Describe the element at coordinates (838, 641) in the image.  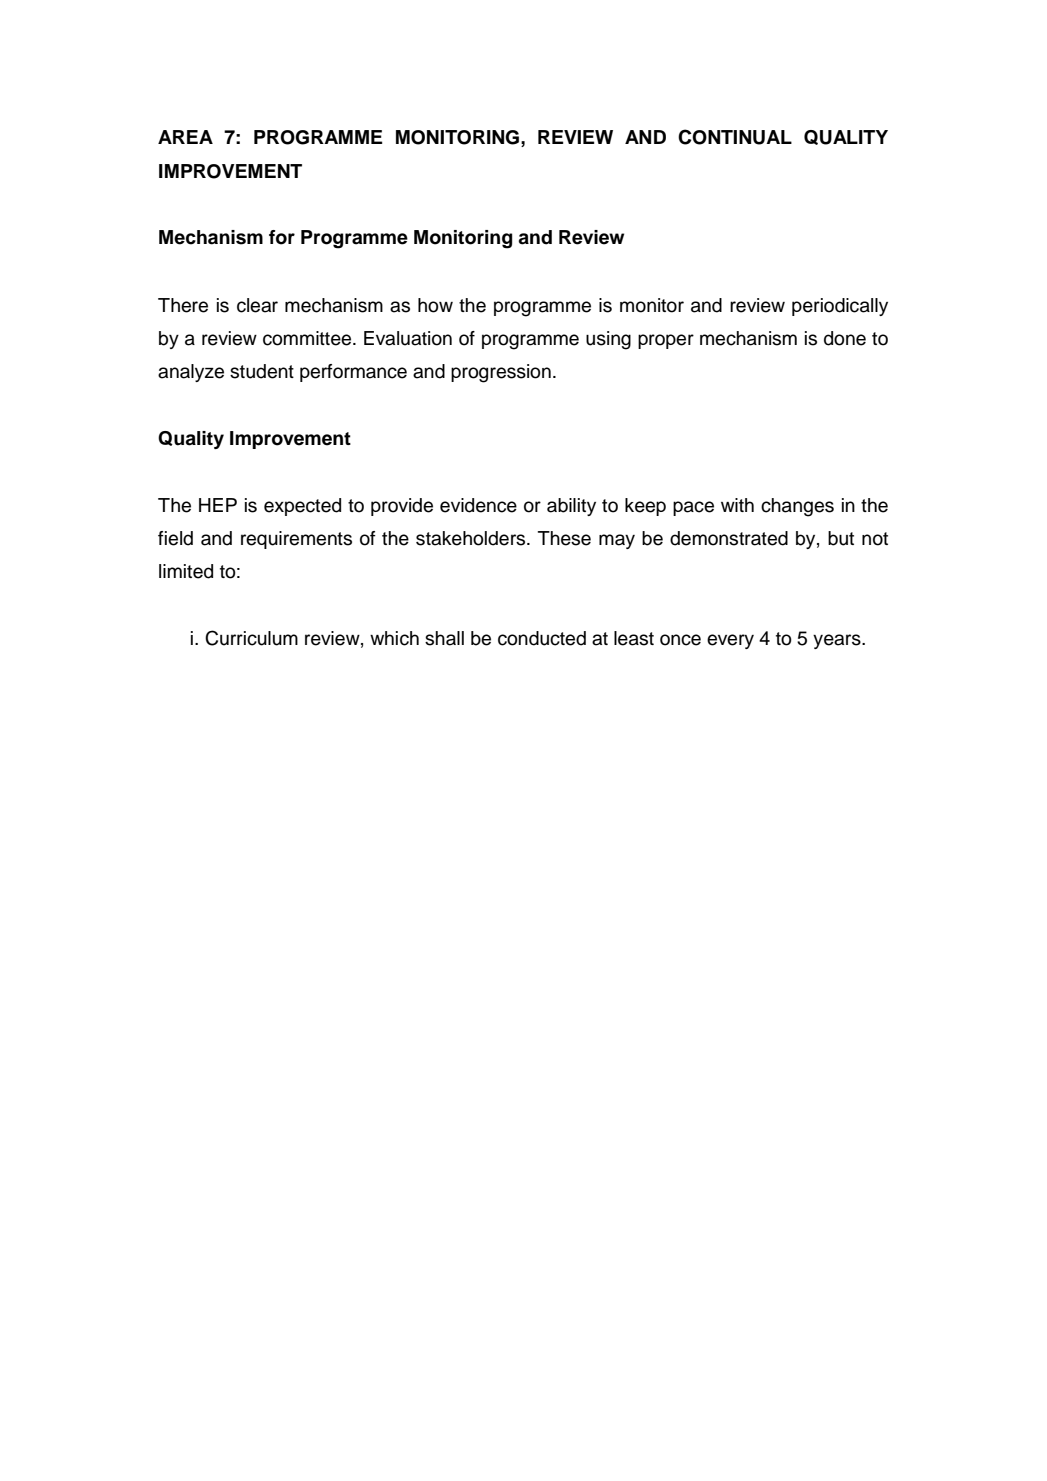
I see `years` at that location.
